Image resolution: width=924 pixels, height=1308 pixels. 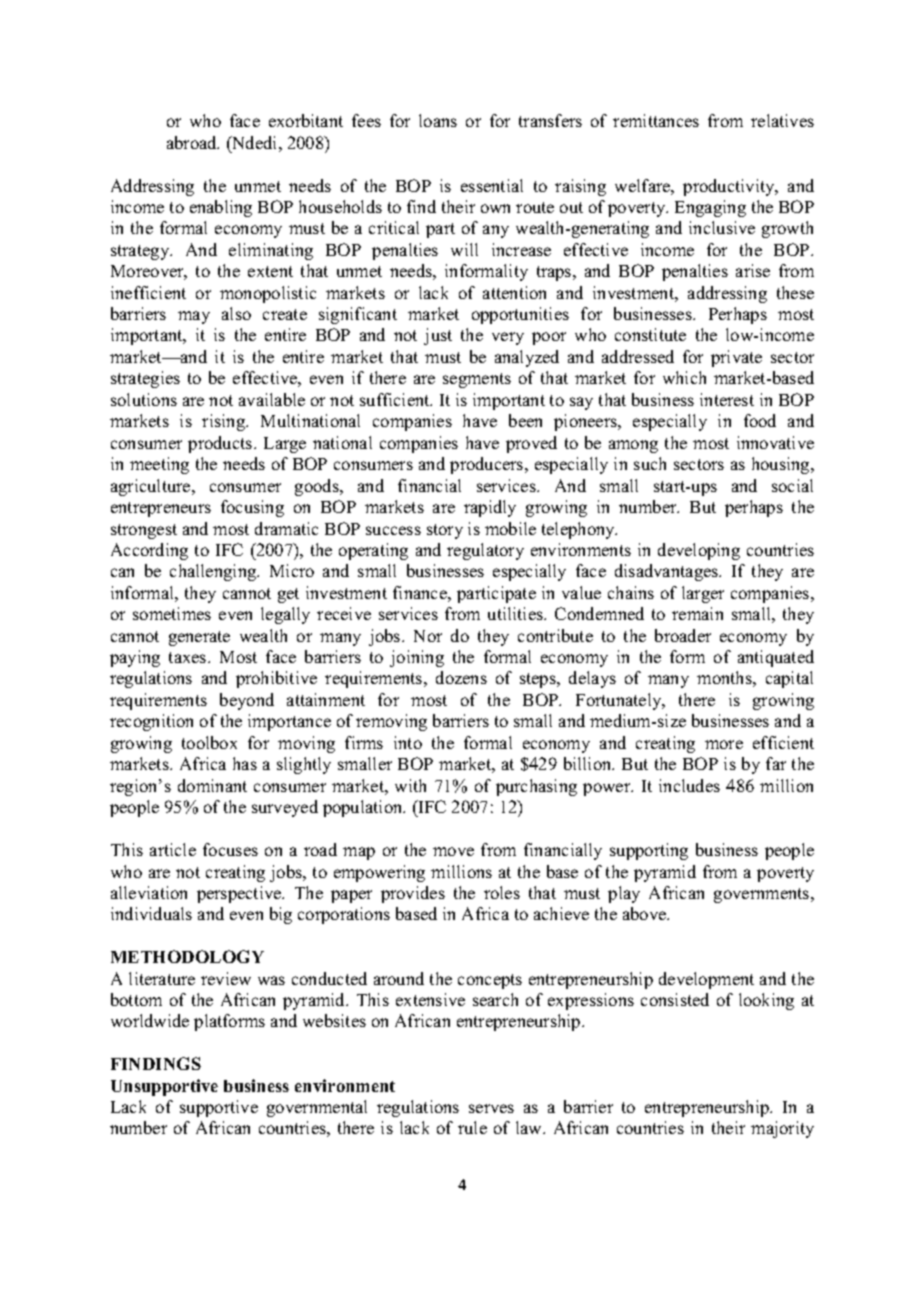 I want to click on serves, so click(x=491, y=1108).
